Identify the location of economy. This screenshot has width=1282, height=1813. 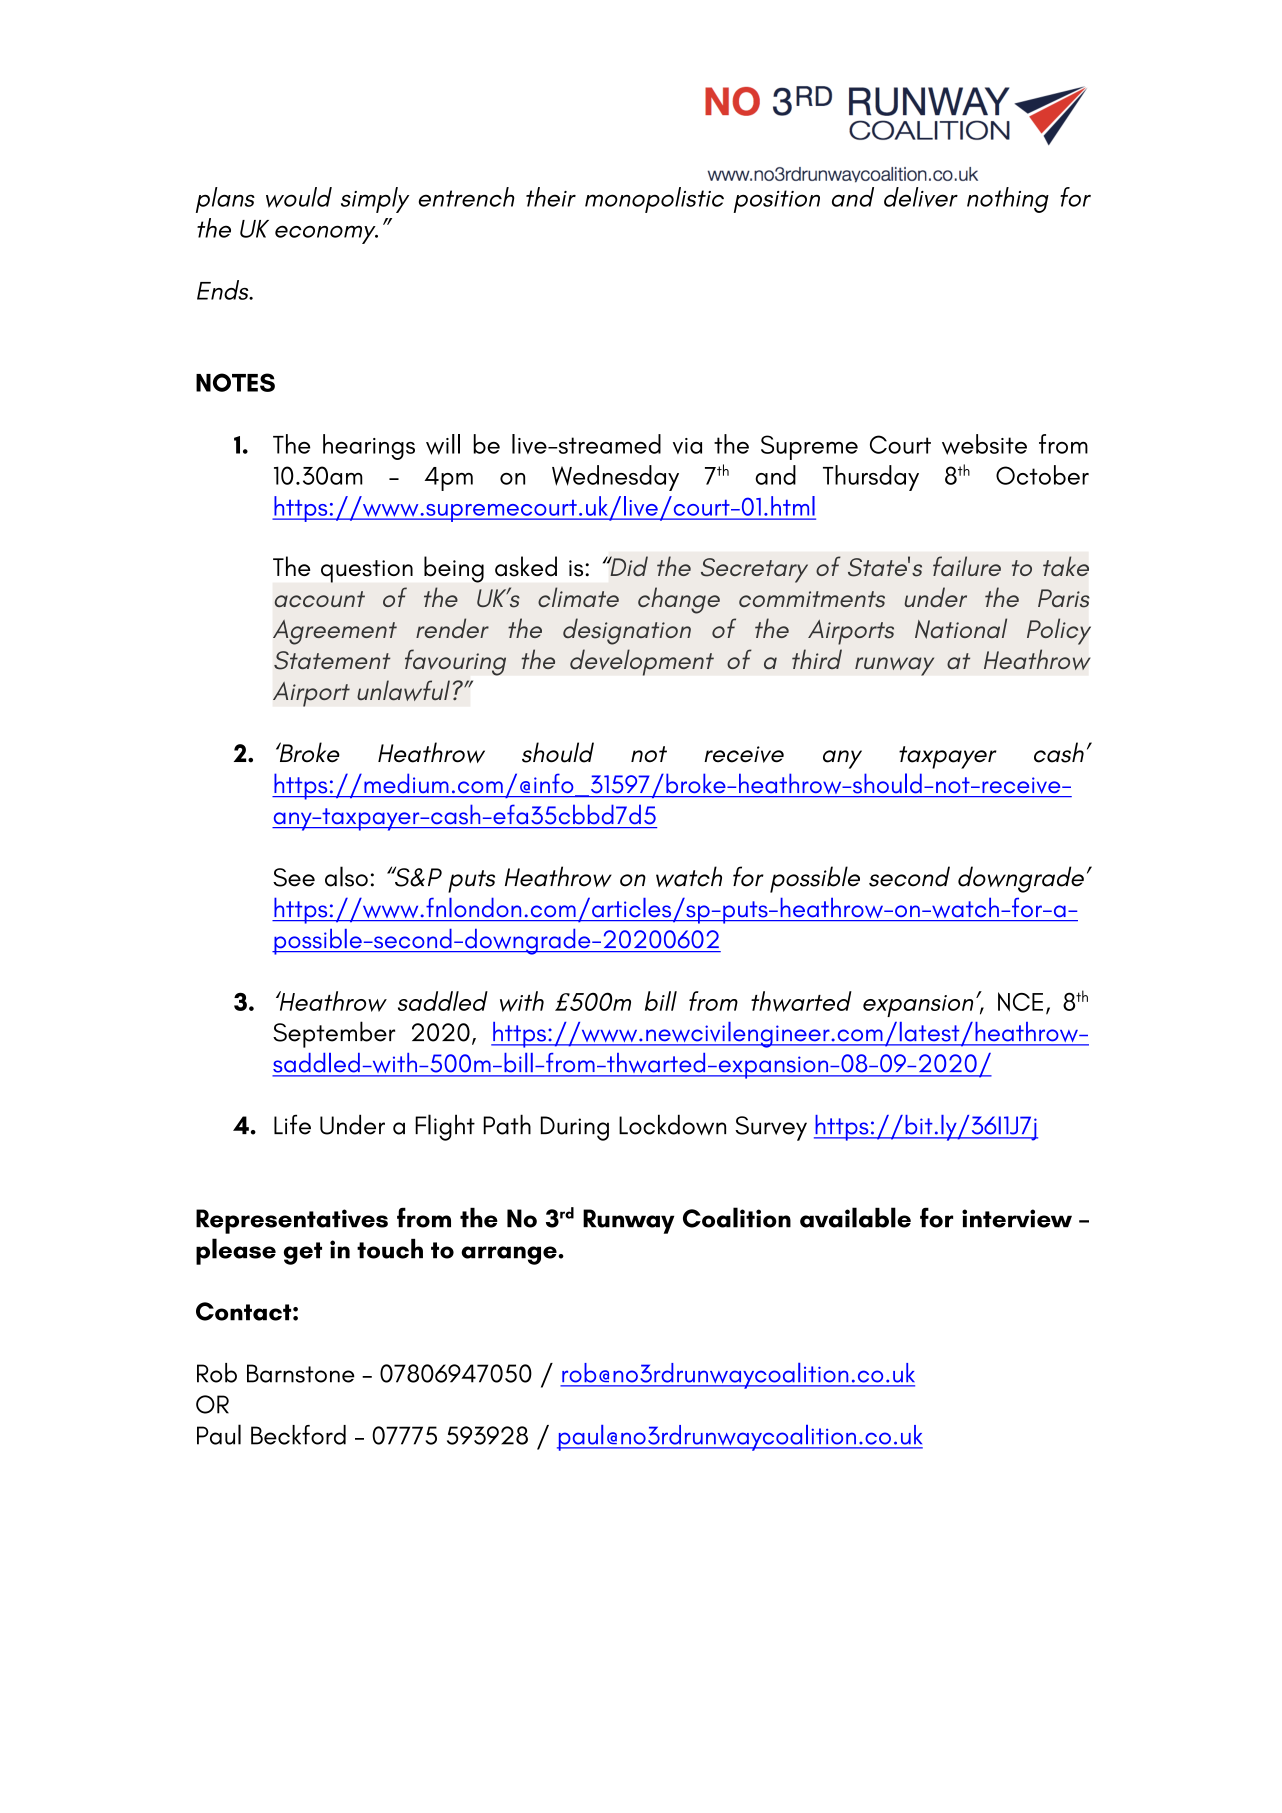
(326, 234).
